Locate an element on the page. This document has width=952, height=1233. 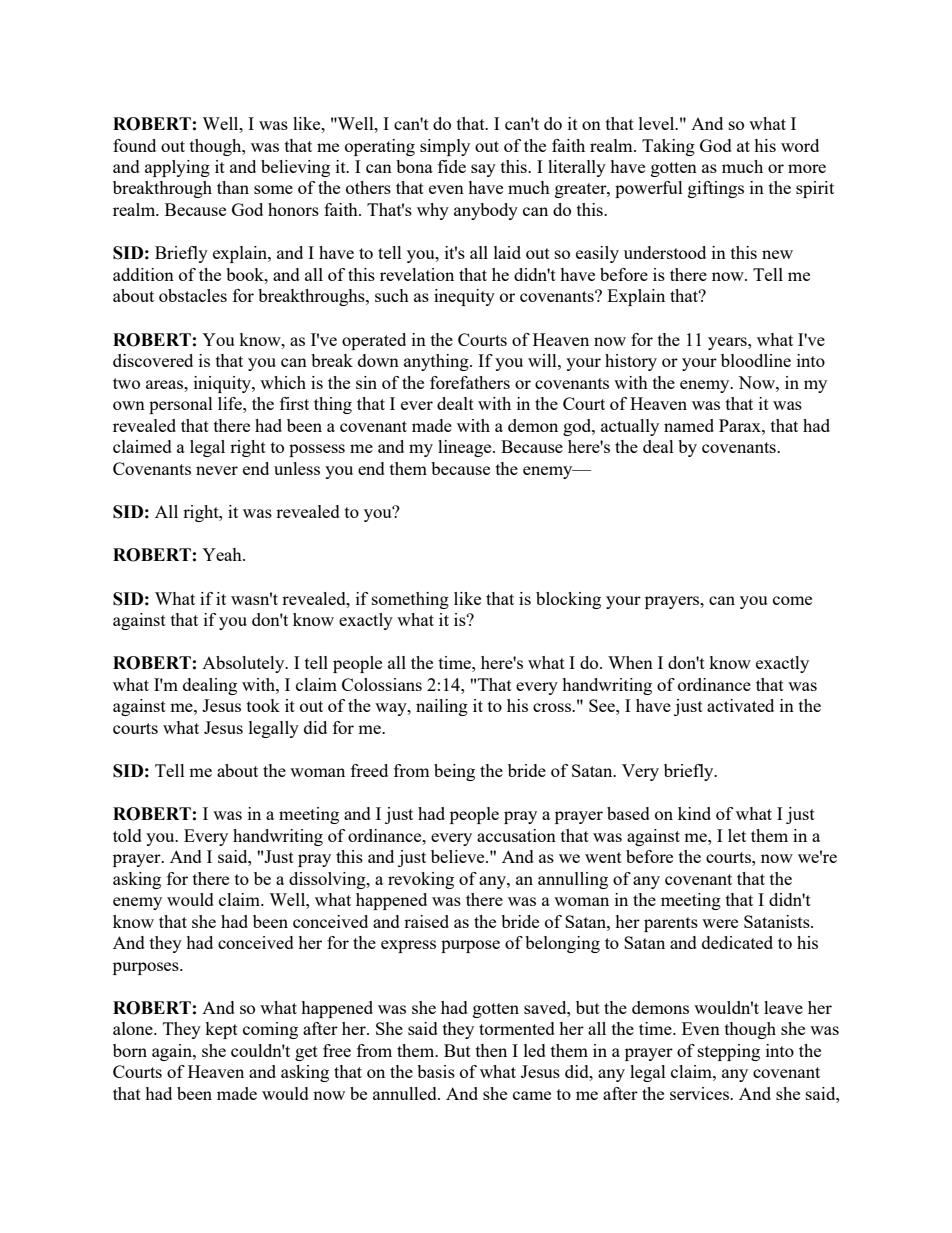
kept is located at coordinates (221, 1030).
